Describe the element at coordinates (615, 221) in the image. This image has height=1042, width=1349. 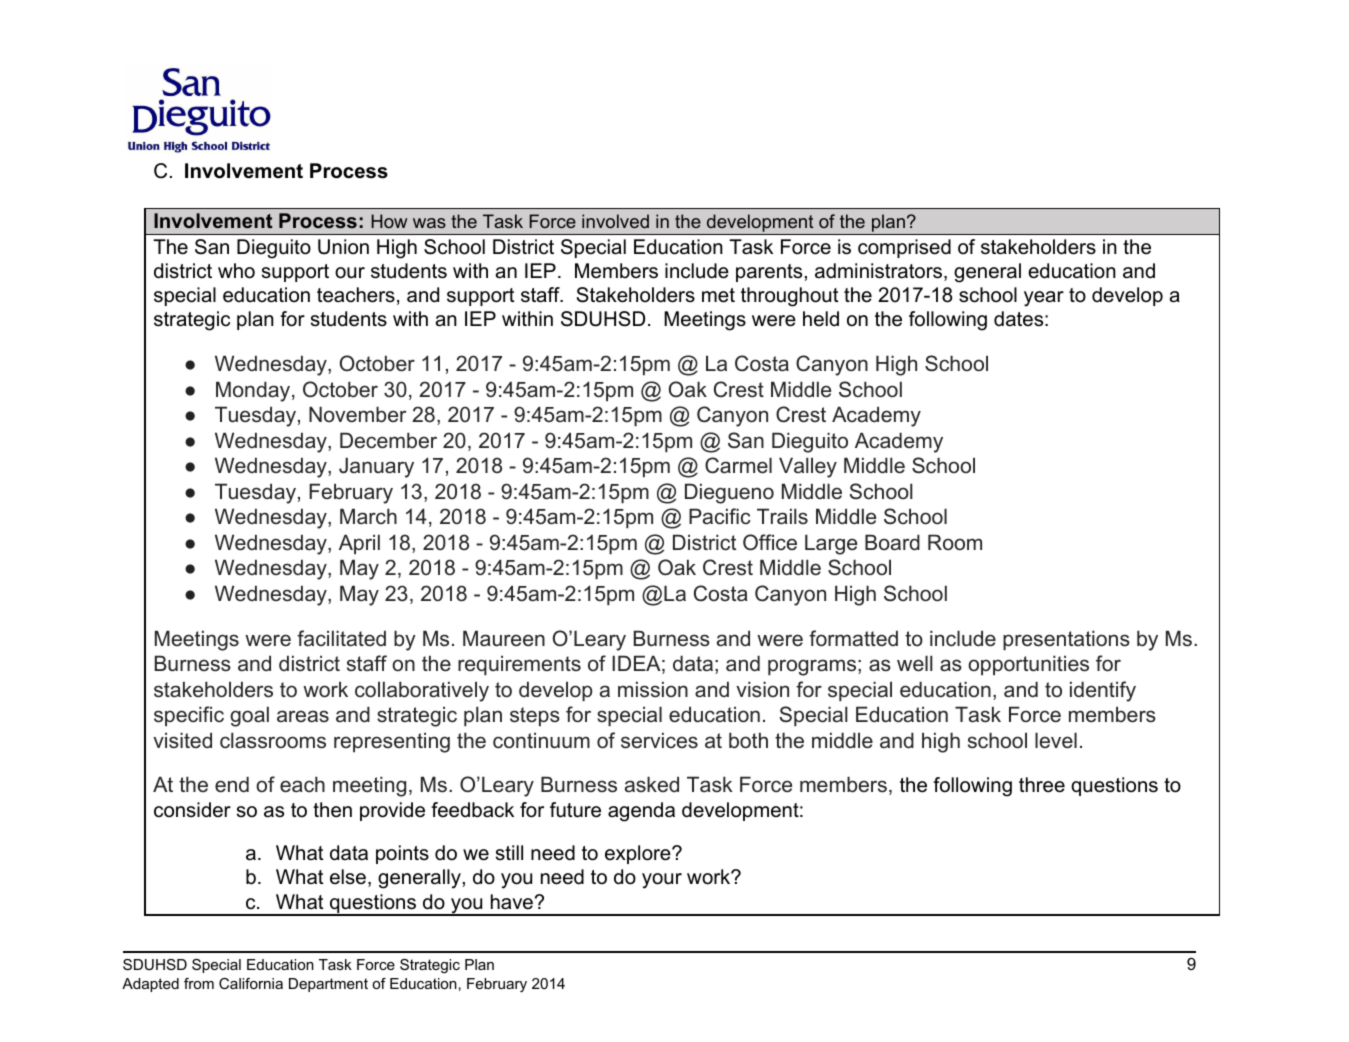
I see `involved` at that location.
